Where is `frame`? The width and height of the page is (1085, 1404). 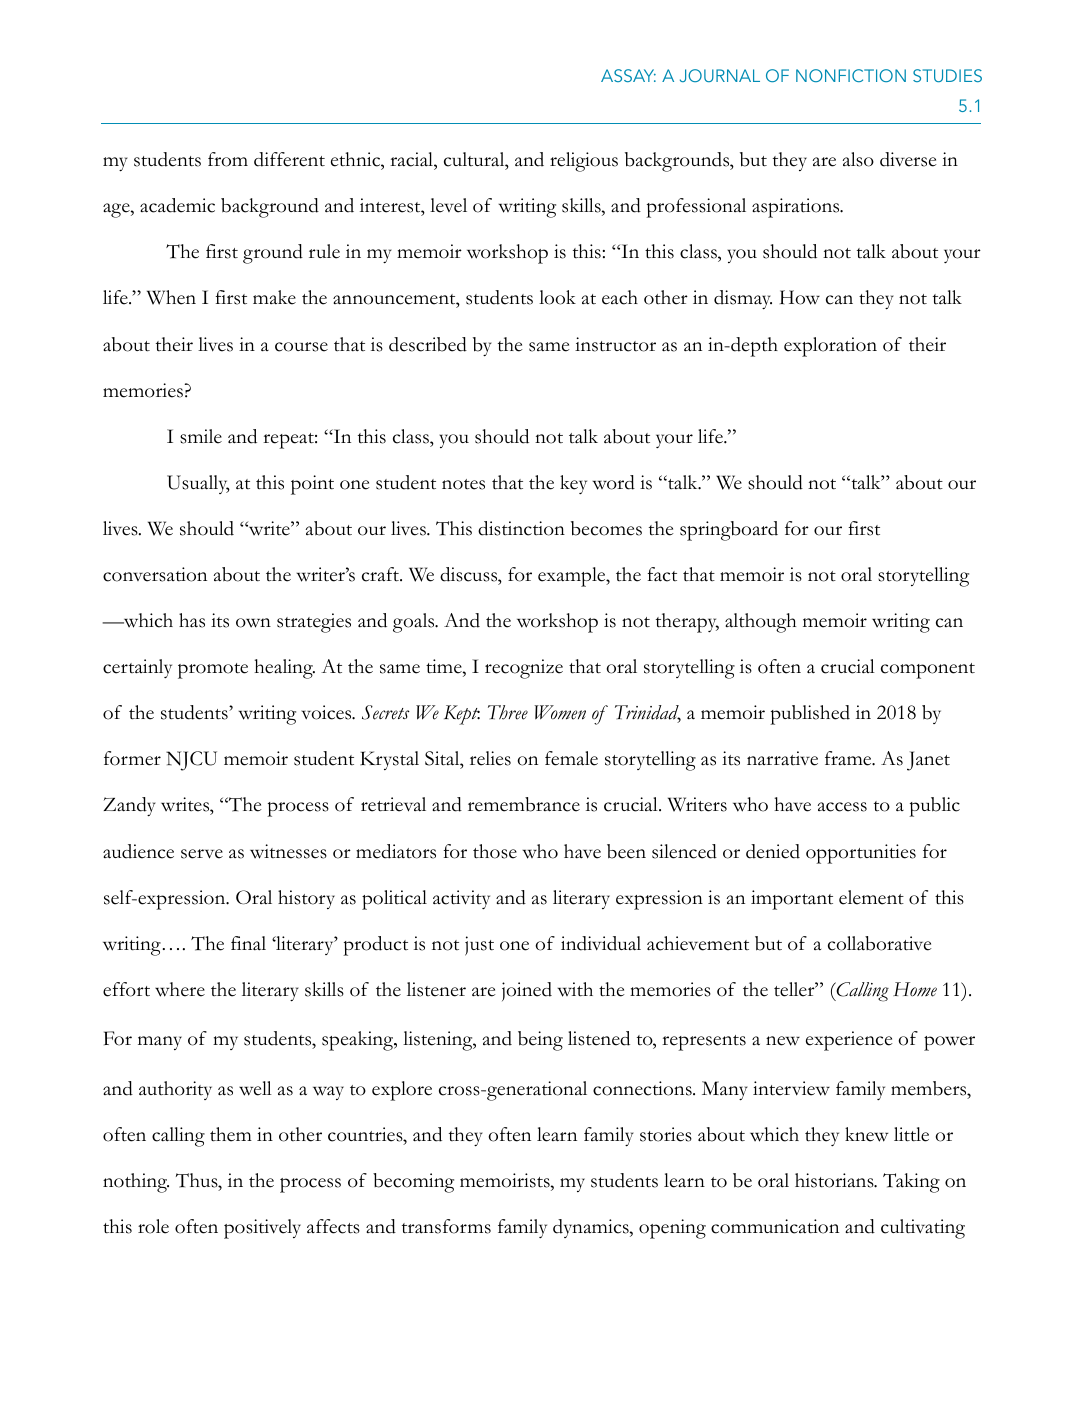
frame is located at coordinates (849, 758).
